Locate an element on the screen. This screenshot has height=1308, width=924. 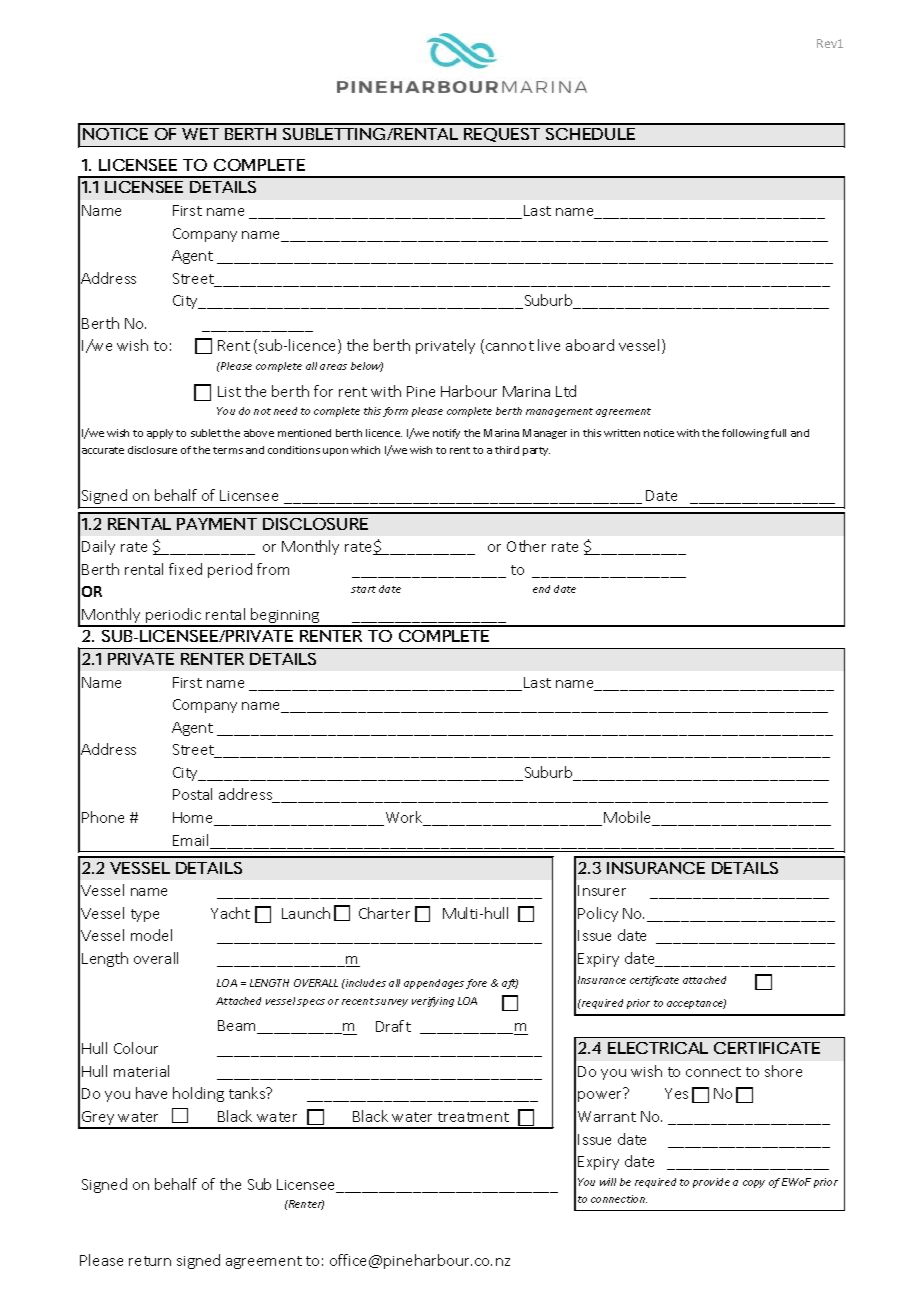
Insurer is located at coordinates (602, 890).
